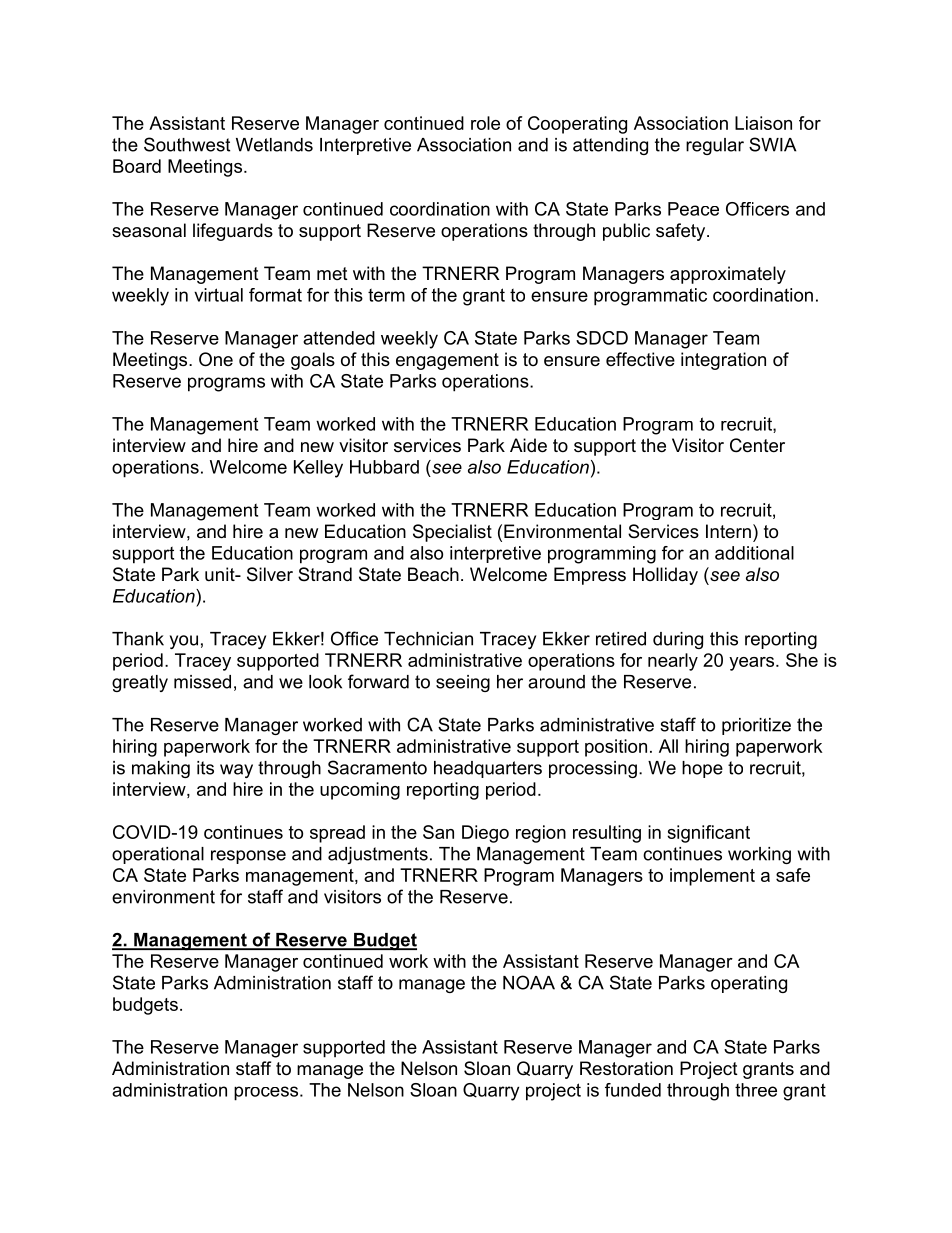  Describe the element at coordinates (715, 146) in the document. I see `regular` at that location.
